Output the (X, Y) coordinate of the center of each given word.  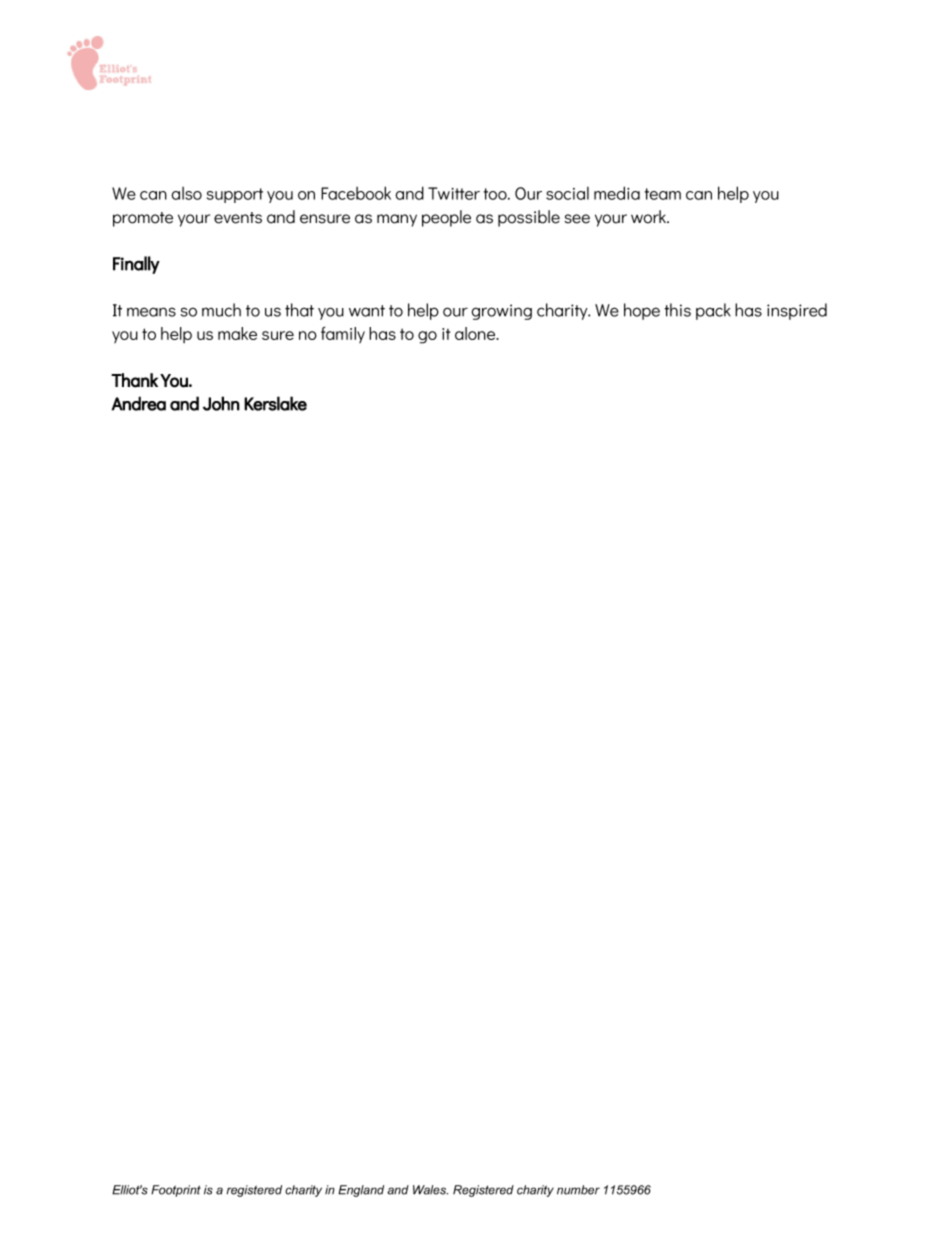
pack (713, 311)
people (446, 218)
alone (476, 333)
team (663, 194)
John (221, 403)
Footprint (176, 1191)
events (238, 218)
